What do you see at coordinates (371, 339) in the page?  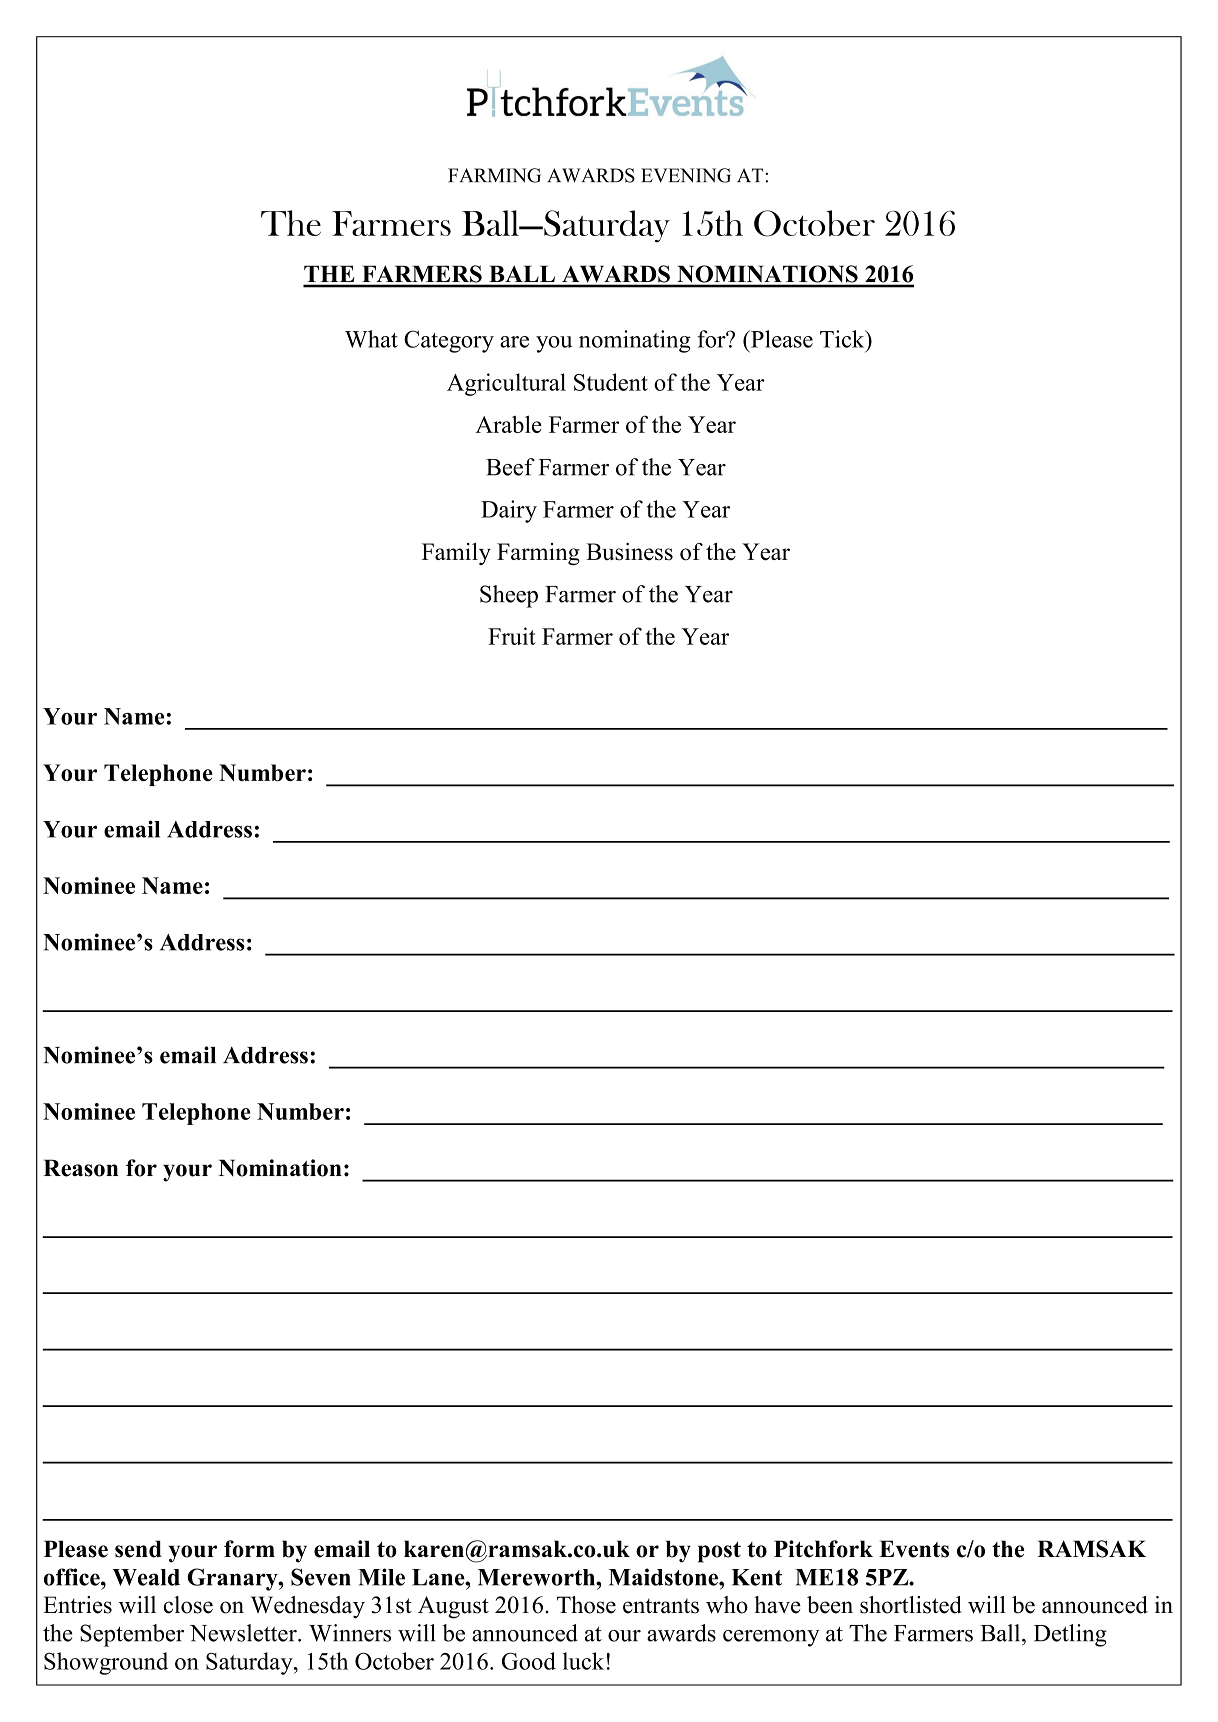 I see `What` at bounding box center [371, 339].
